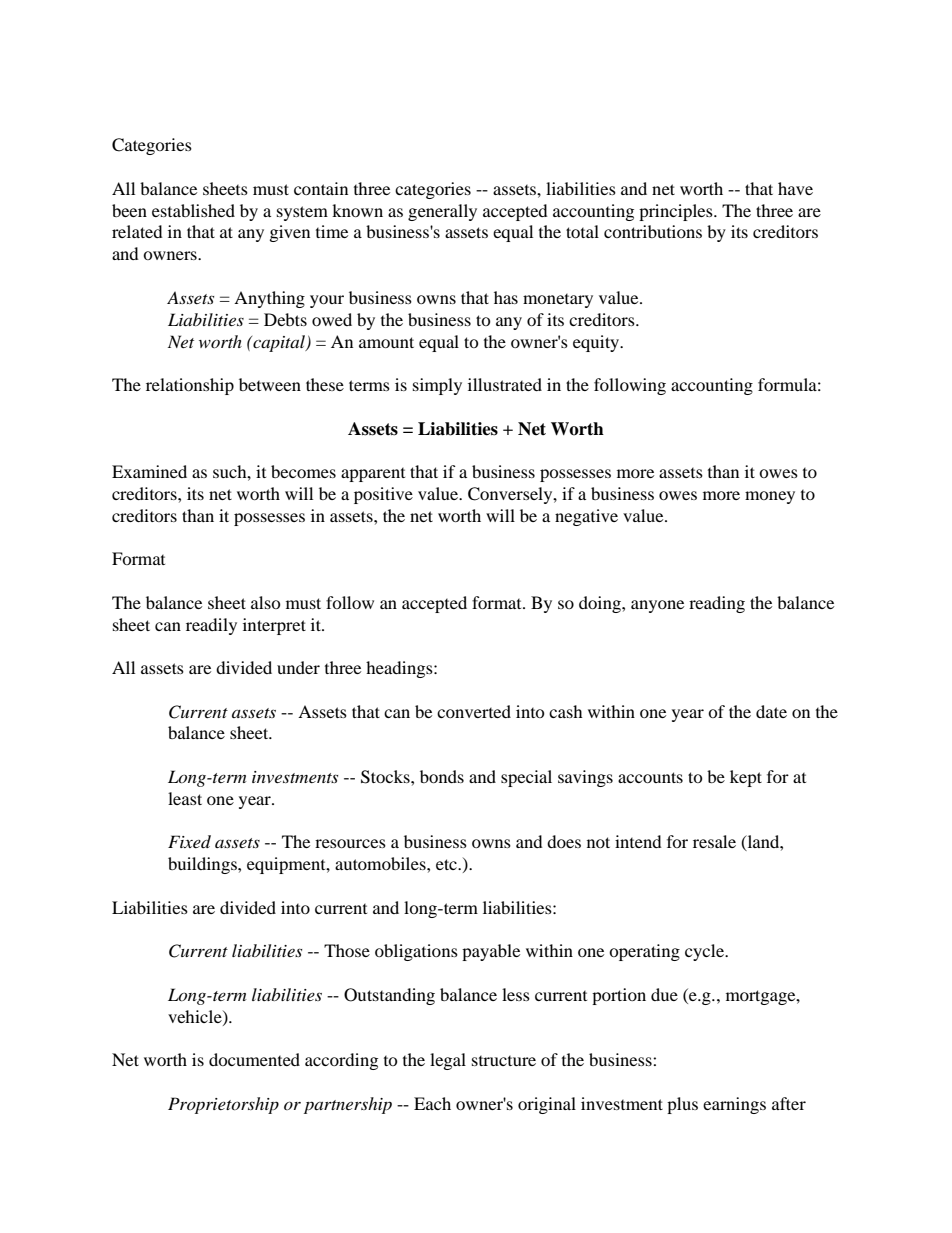 Image resolution: width=952 pixels, height=1233 pixels. Describe the element at coordinates (223, 1105) in the image. I see `Proprietorship` at that location.
